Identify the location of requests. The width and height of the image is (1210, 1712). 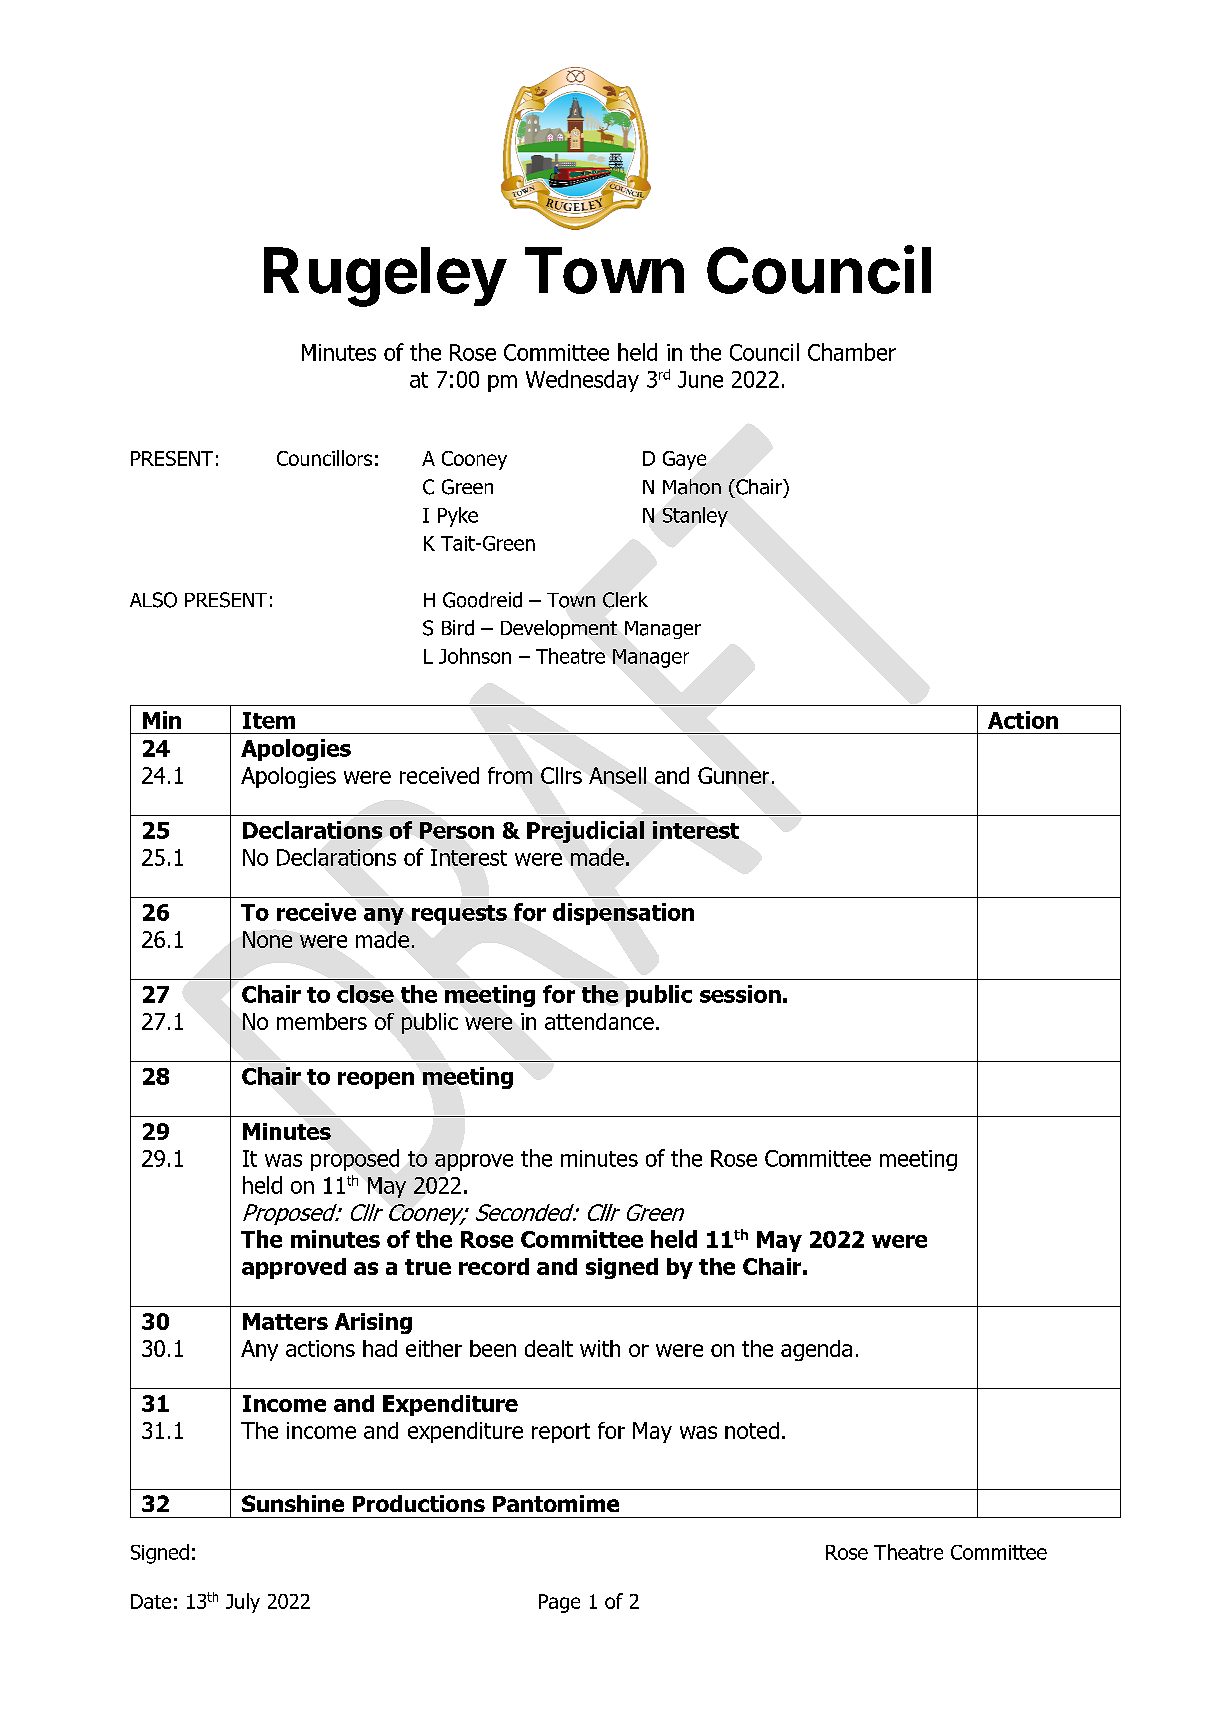
(459, 915).
